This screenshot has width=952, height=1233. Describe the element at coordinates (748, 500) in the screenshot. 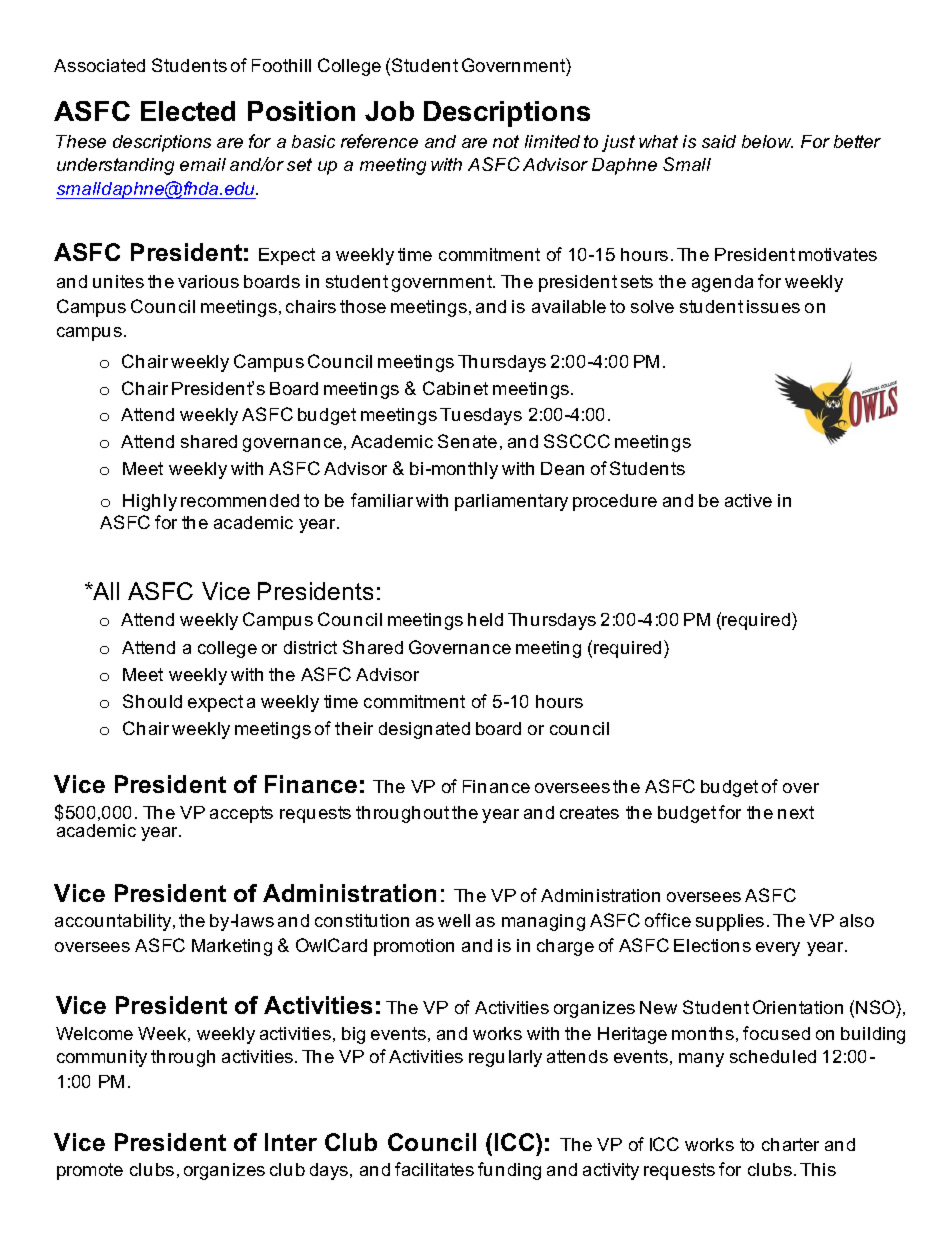

I see `active` at that location.
